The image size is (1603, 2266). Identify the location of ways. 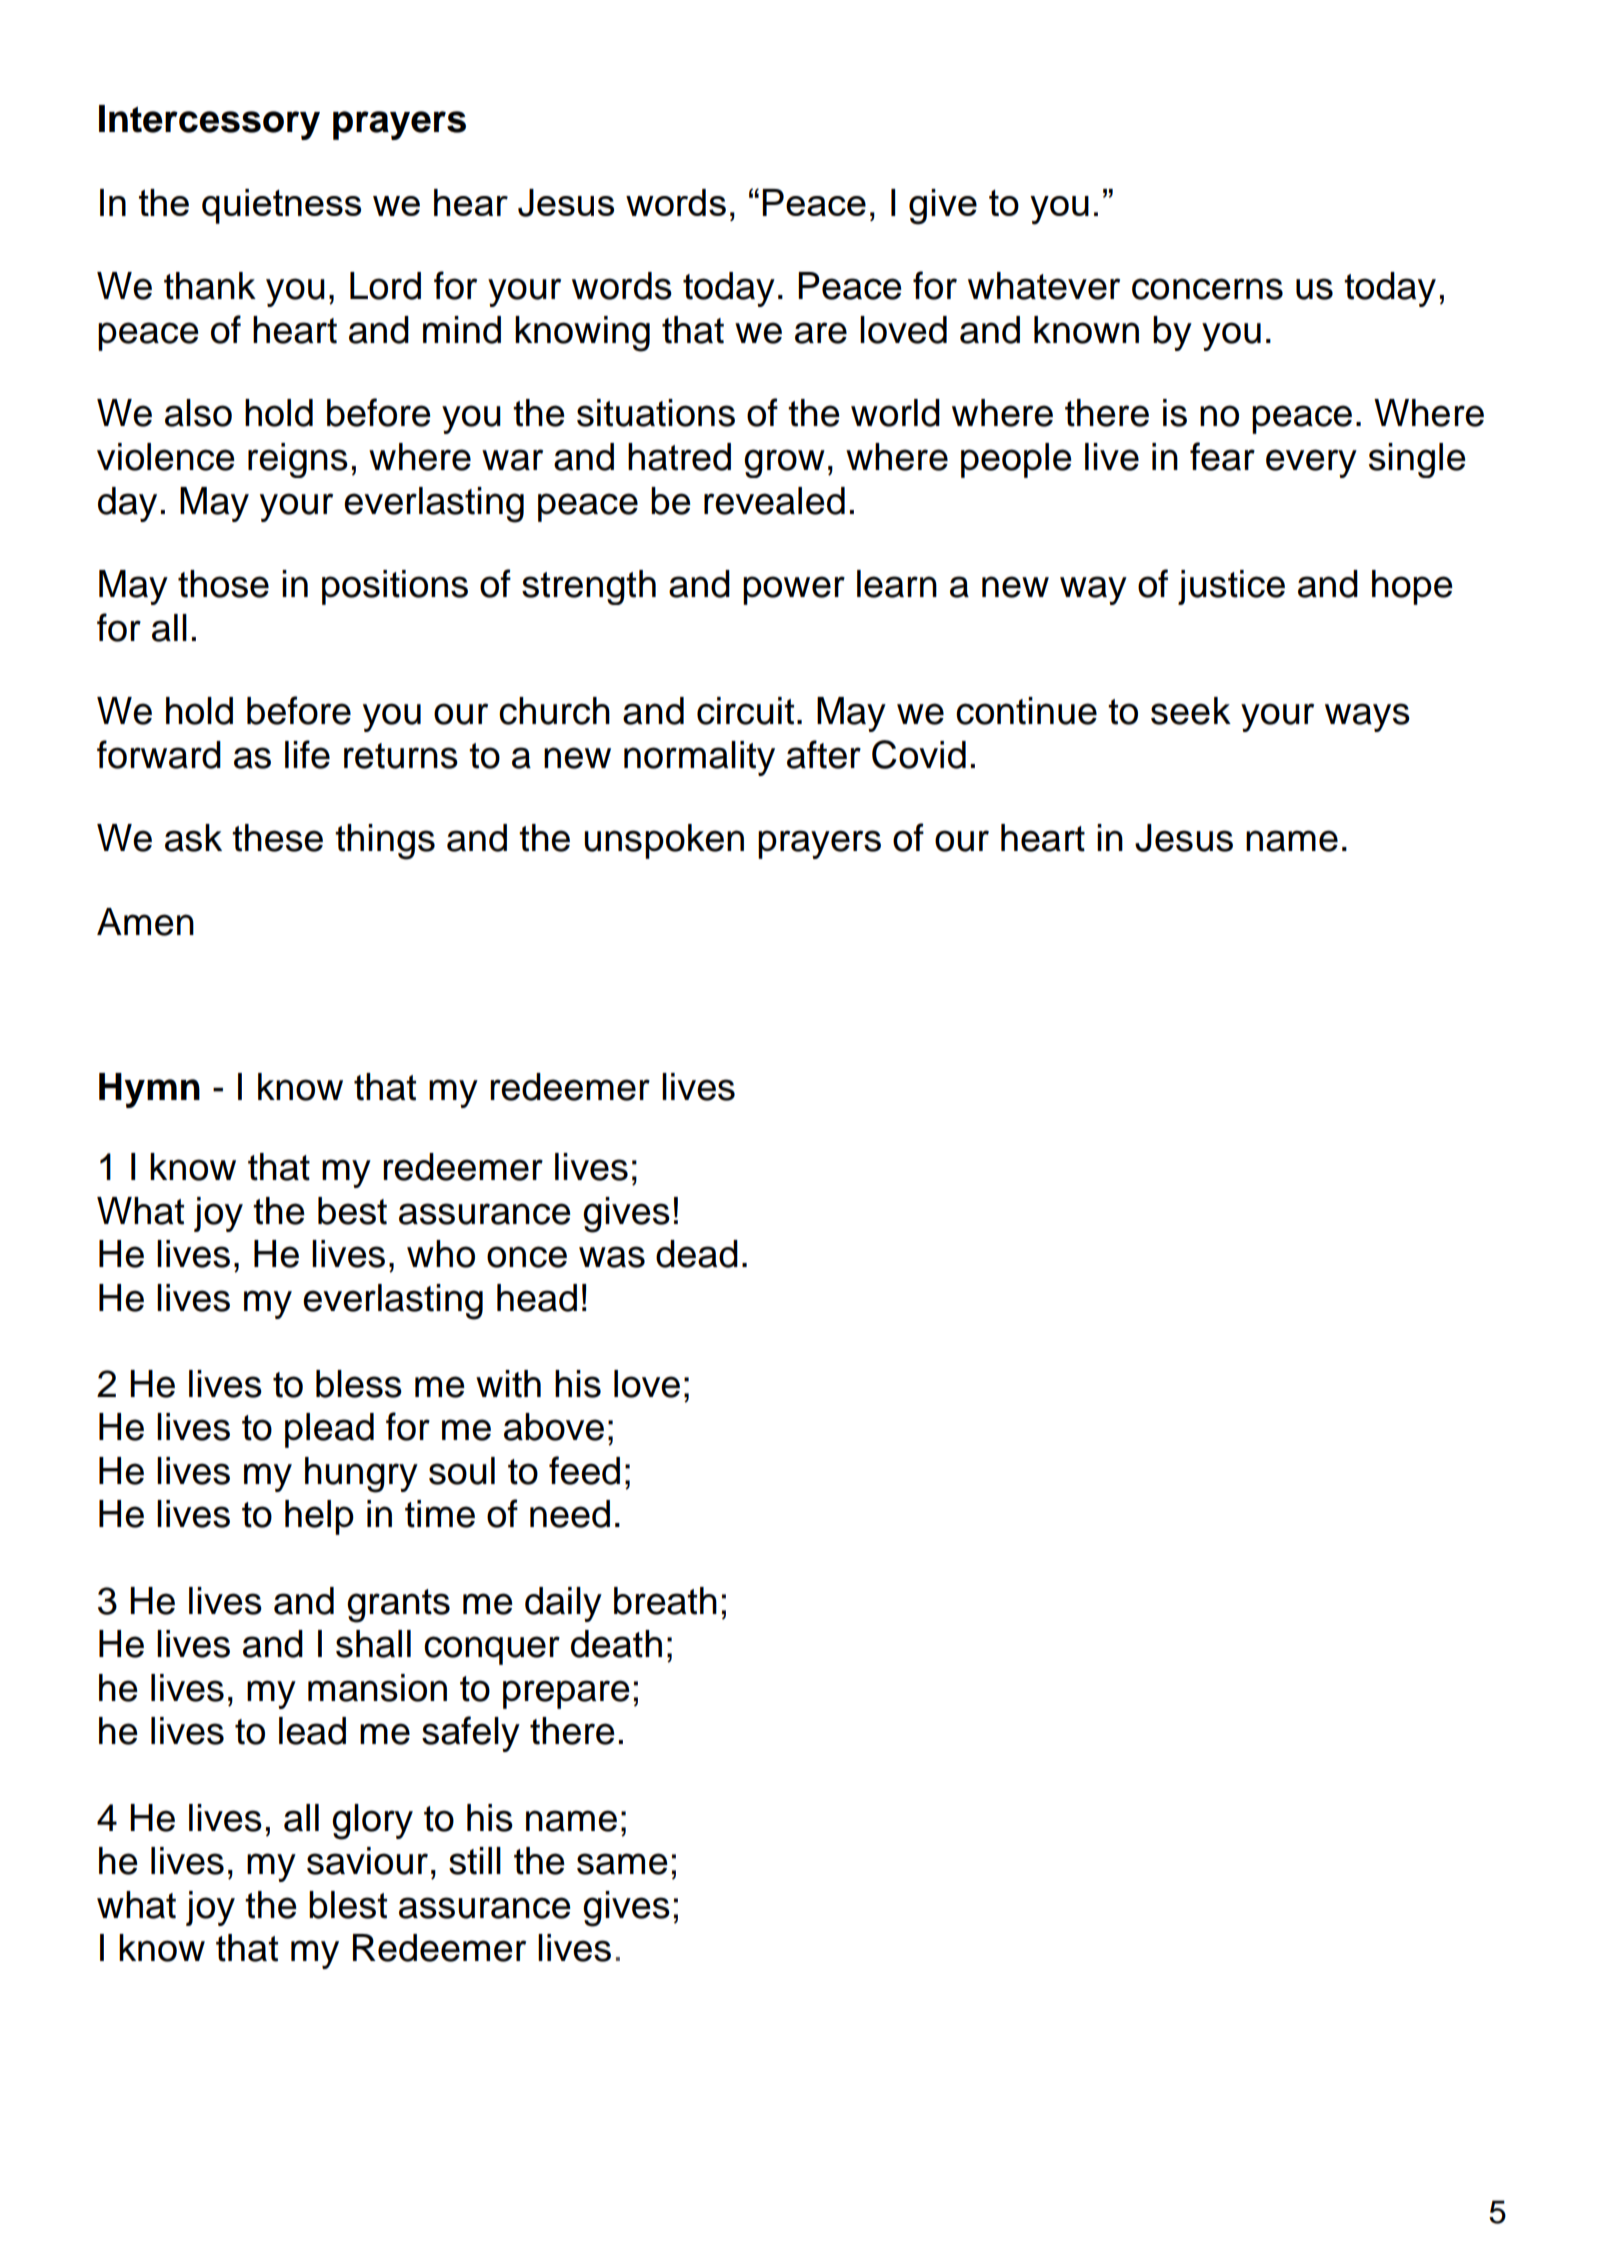
(1367, 717).
